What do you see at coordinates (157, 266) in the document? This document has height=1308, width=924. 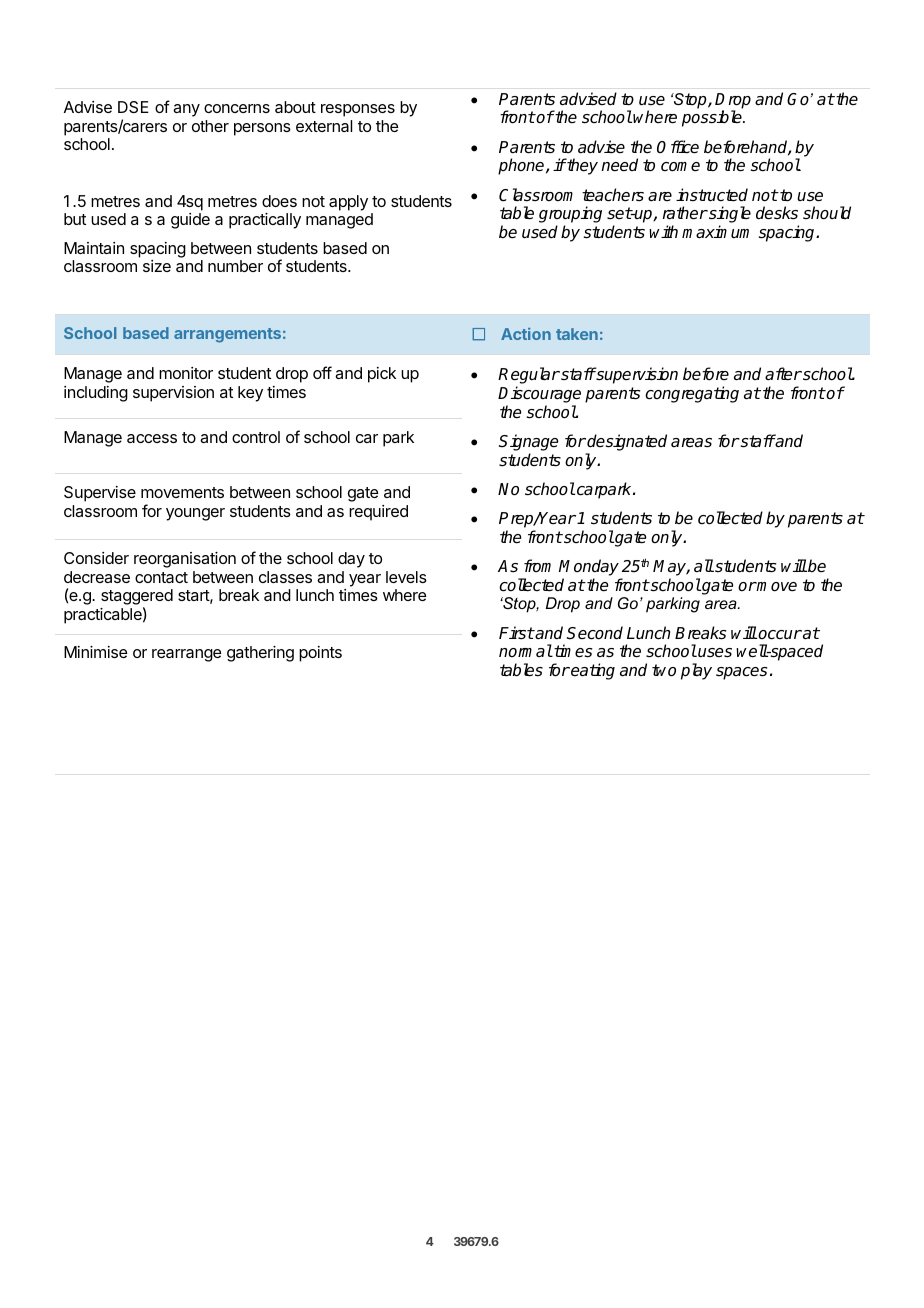 I see `size` at bounding box center [157, 266].
